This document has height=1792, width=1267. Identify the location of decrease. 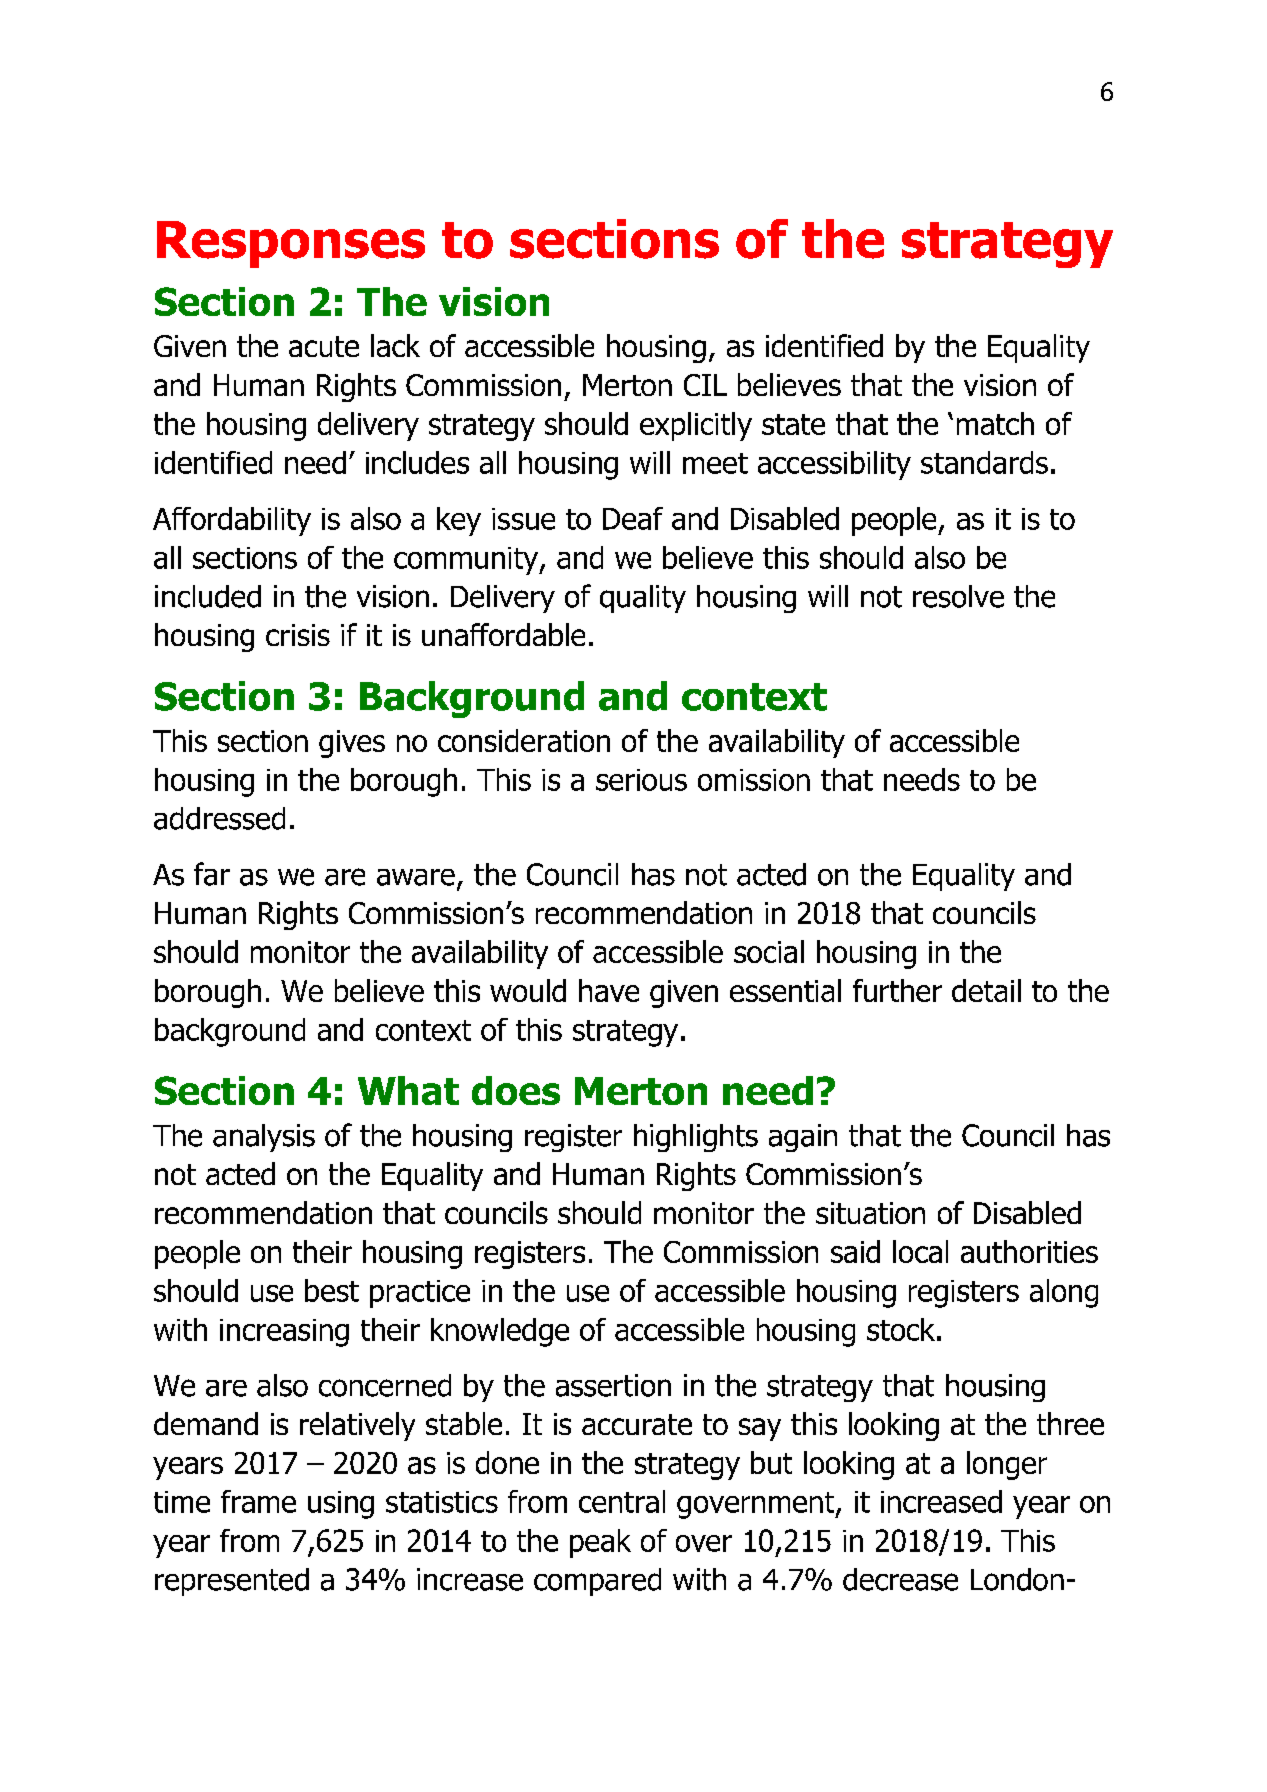
(900, 1579).
